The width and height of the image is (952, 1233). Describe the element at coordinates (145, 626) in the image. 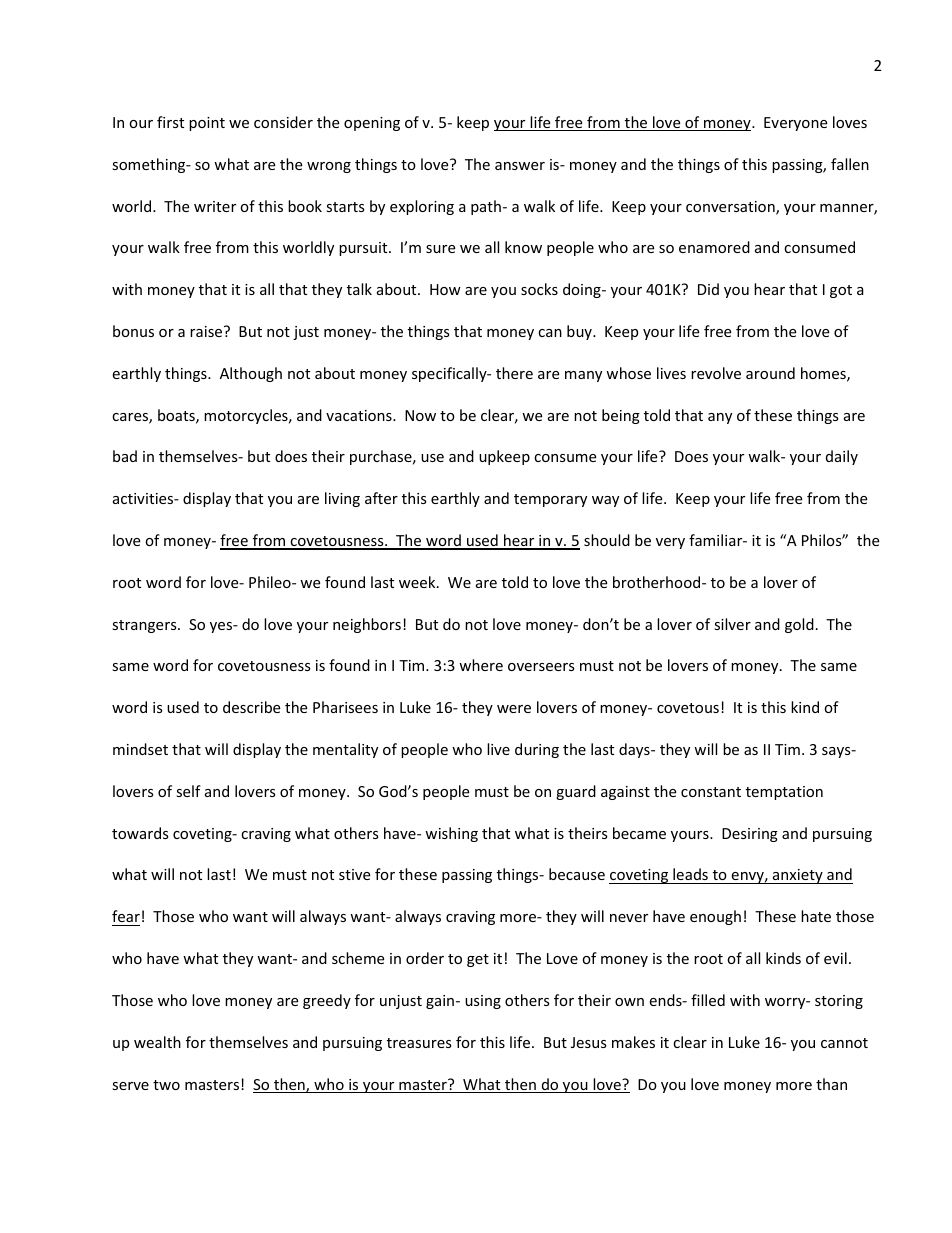

I see `strangers` at that location.
